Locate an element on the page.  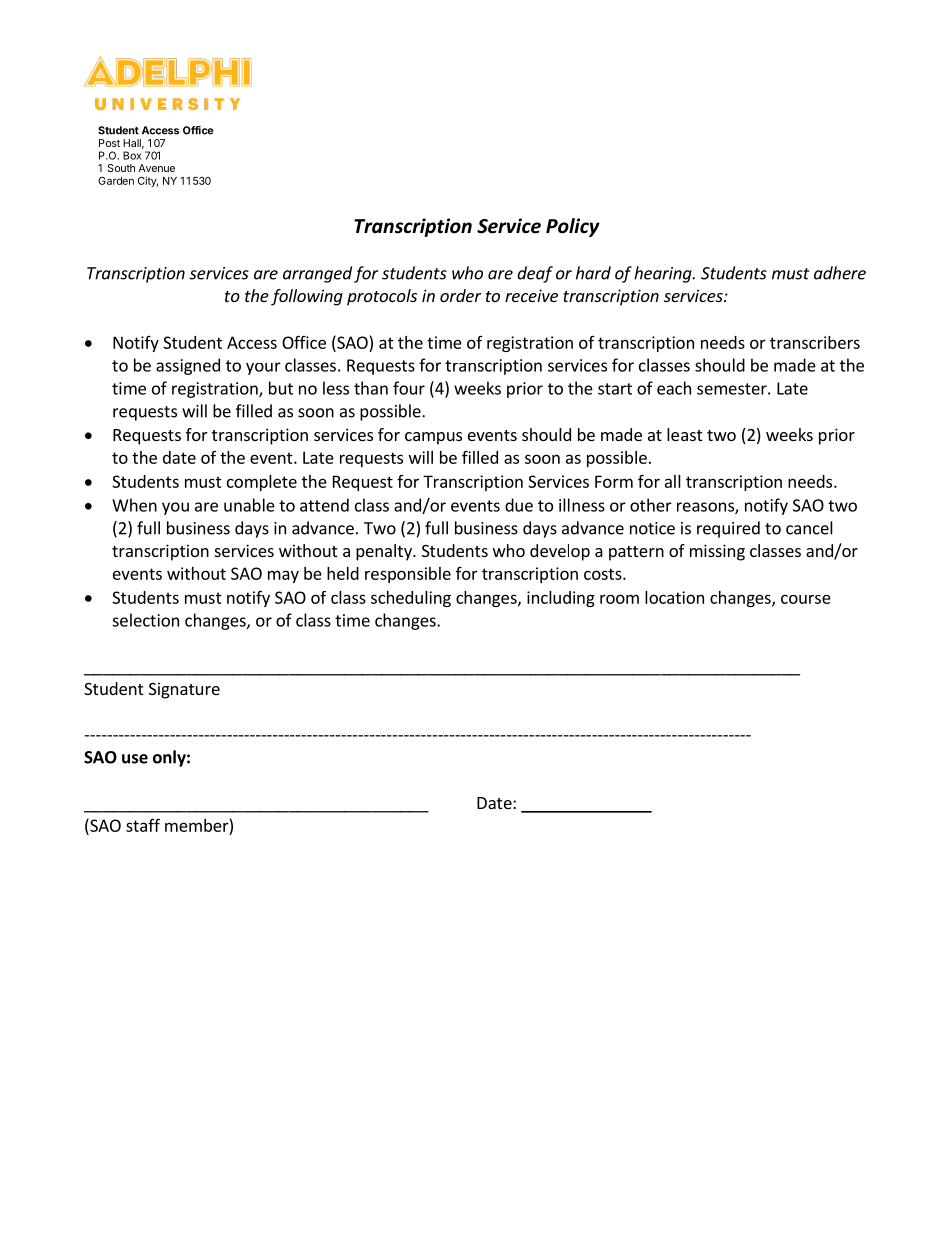
adhere is located at coordinates (840, 273).
